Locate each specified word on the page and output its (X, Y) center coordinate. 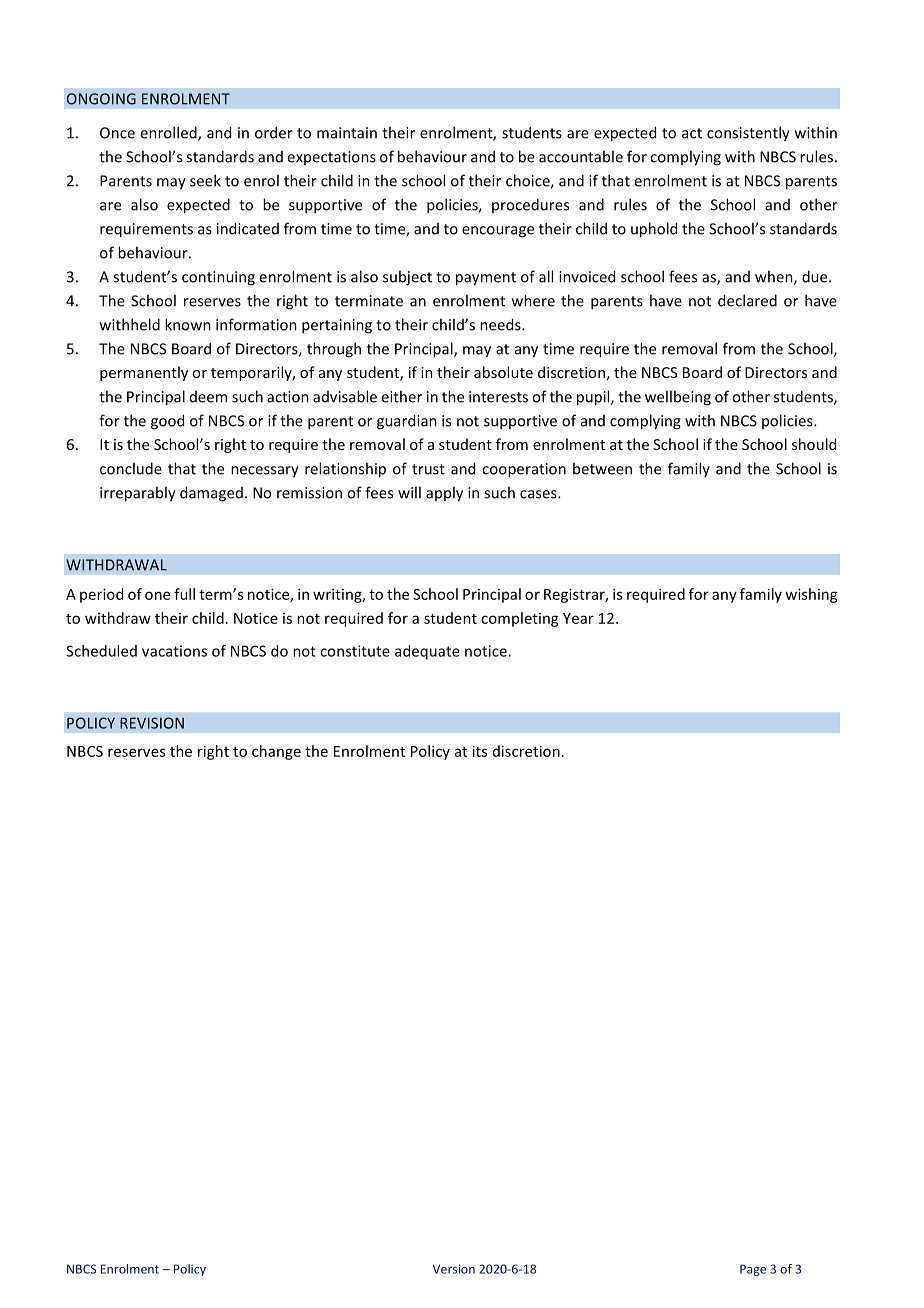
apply (444, 494)
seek (205, 180)
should (814, 444)
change (276, 752)
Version (454, 1269)
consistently (748, 134)
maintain (347, 133)
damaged (211, 494)
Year (578, 618)
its (480, 751)
